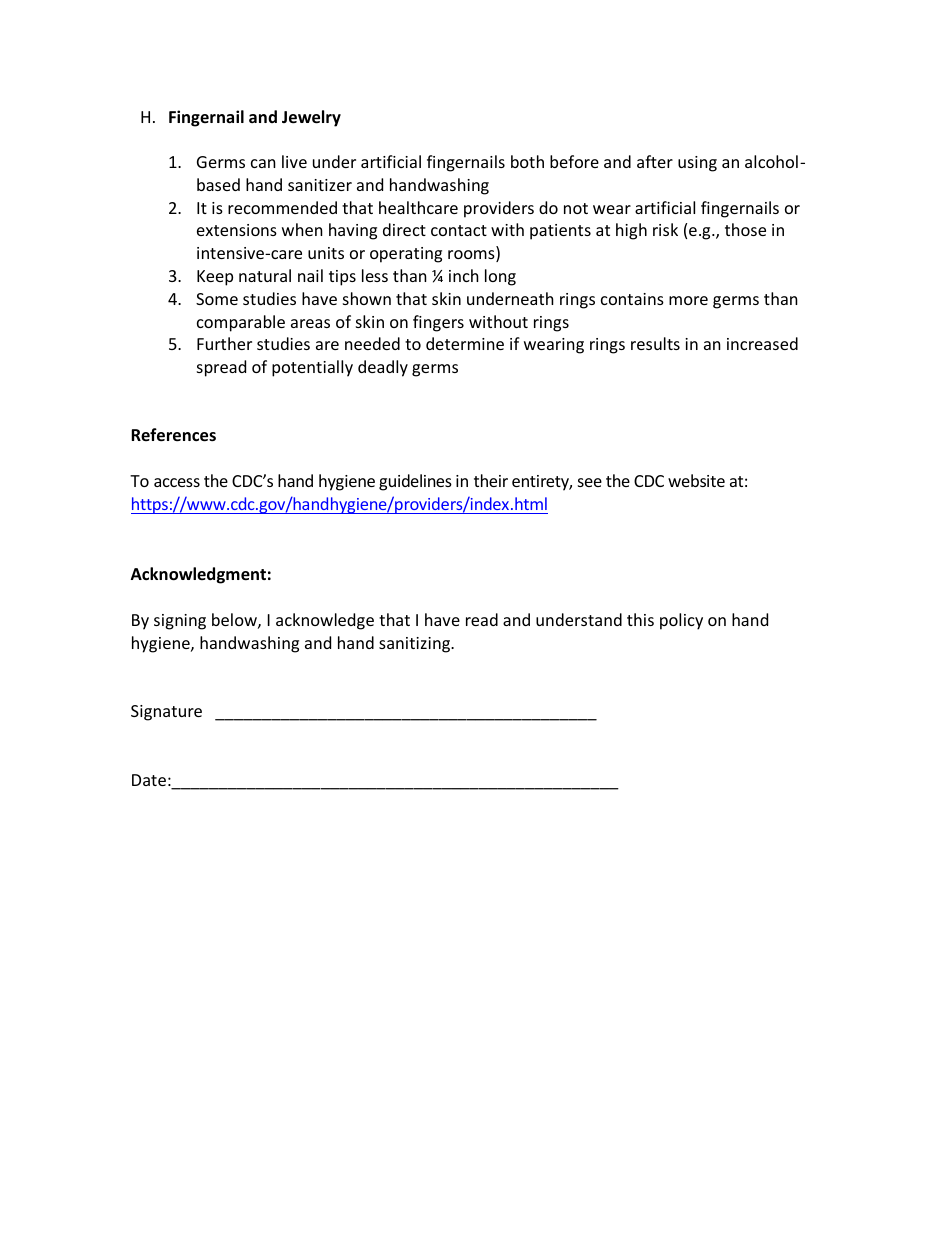 The image size is (952, 1233). Describe the element at coordinates (527, 161) in the screenshot. I see `both` at that location.
